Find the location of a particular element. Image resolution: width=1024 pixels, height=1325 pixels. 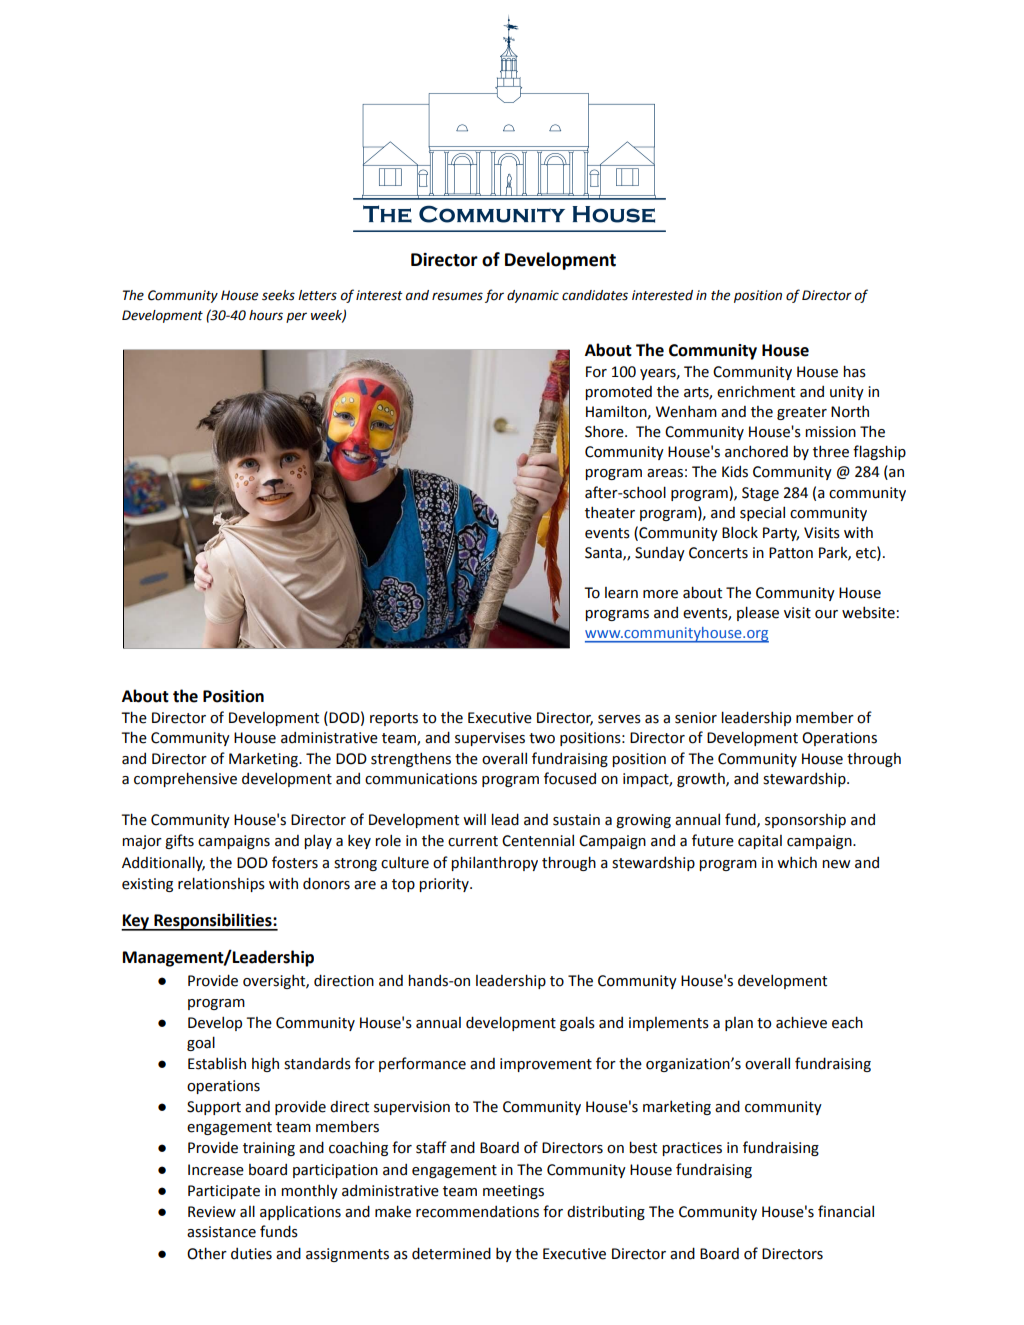

Santa is located at coordinates (604, 553).
